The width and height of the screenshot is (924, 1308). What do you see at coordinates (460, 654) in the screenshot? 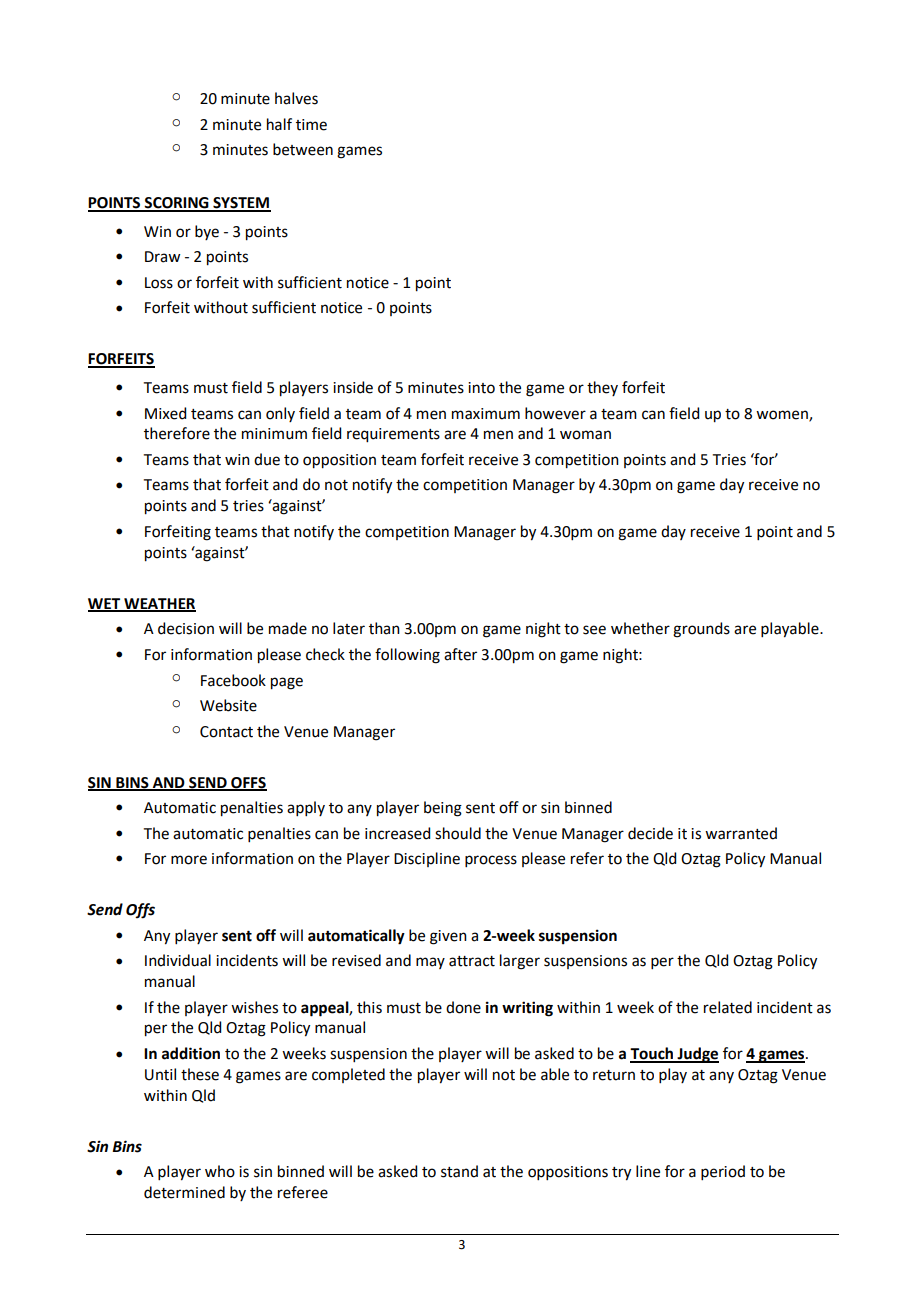
I see `after` at bounding box center [460, 654].
